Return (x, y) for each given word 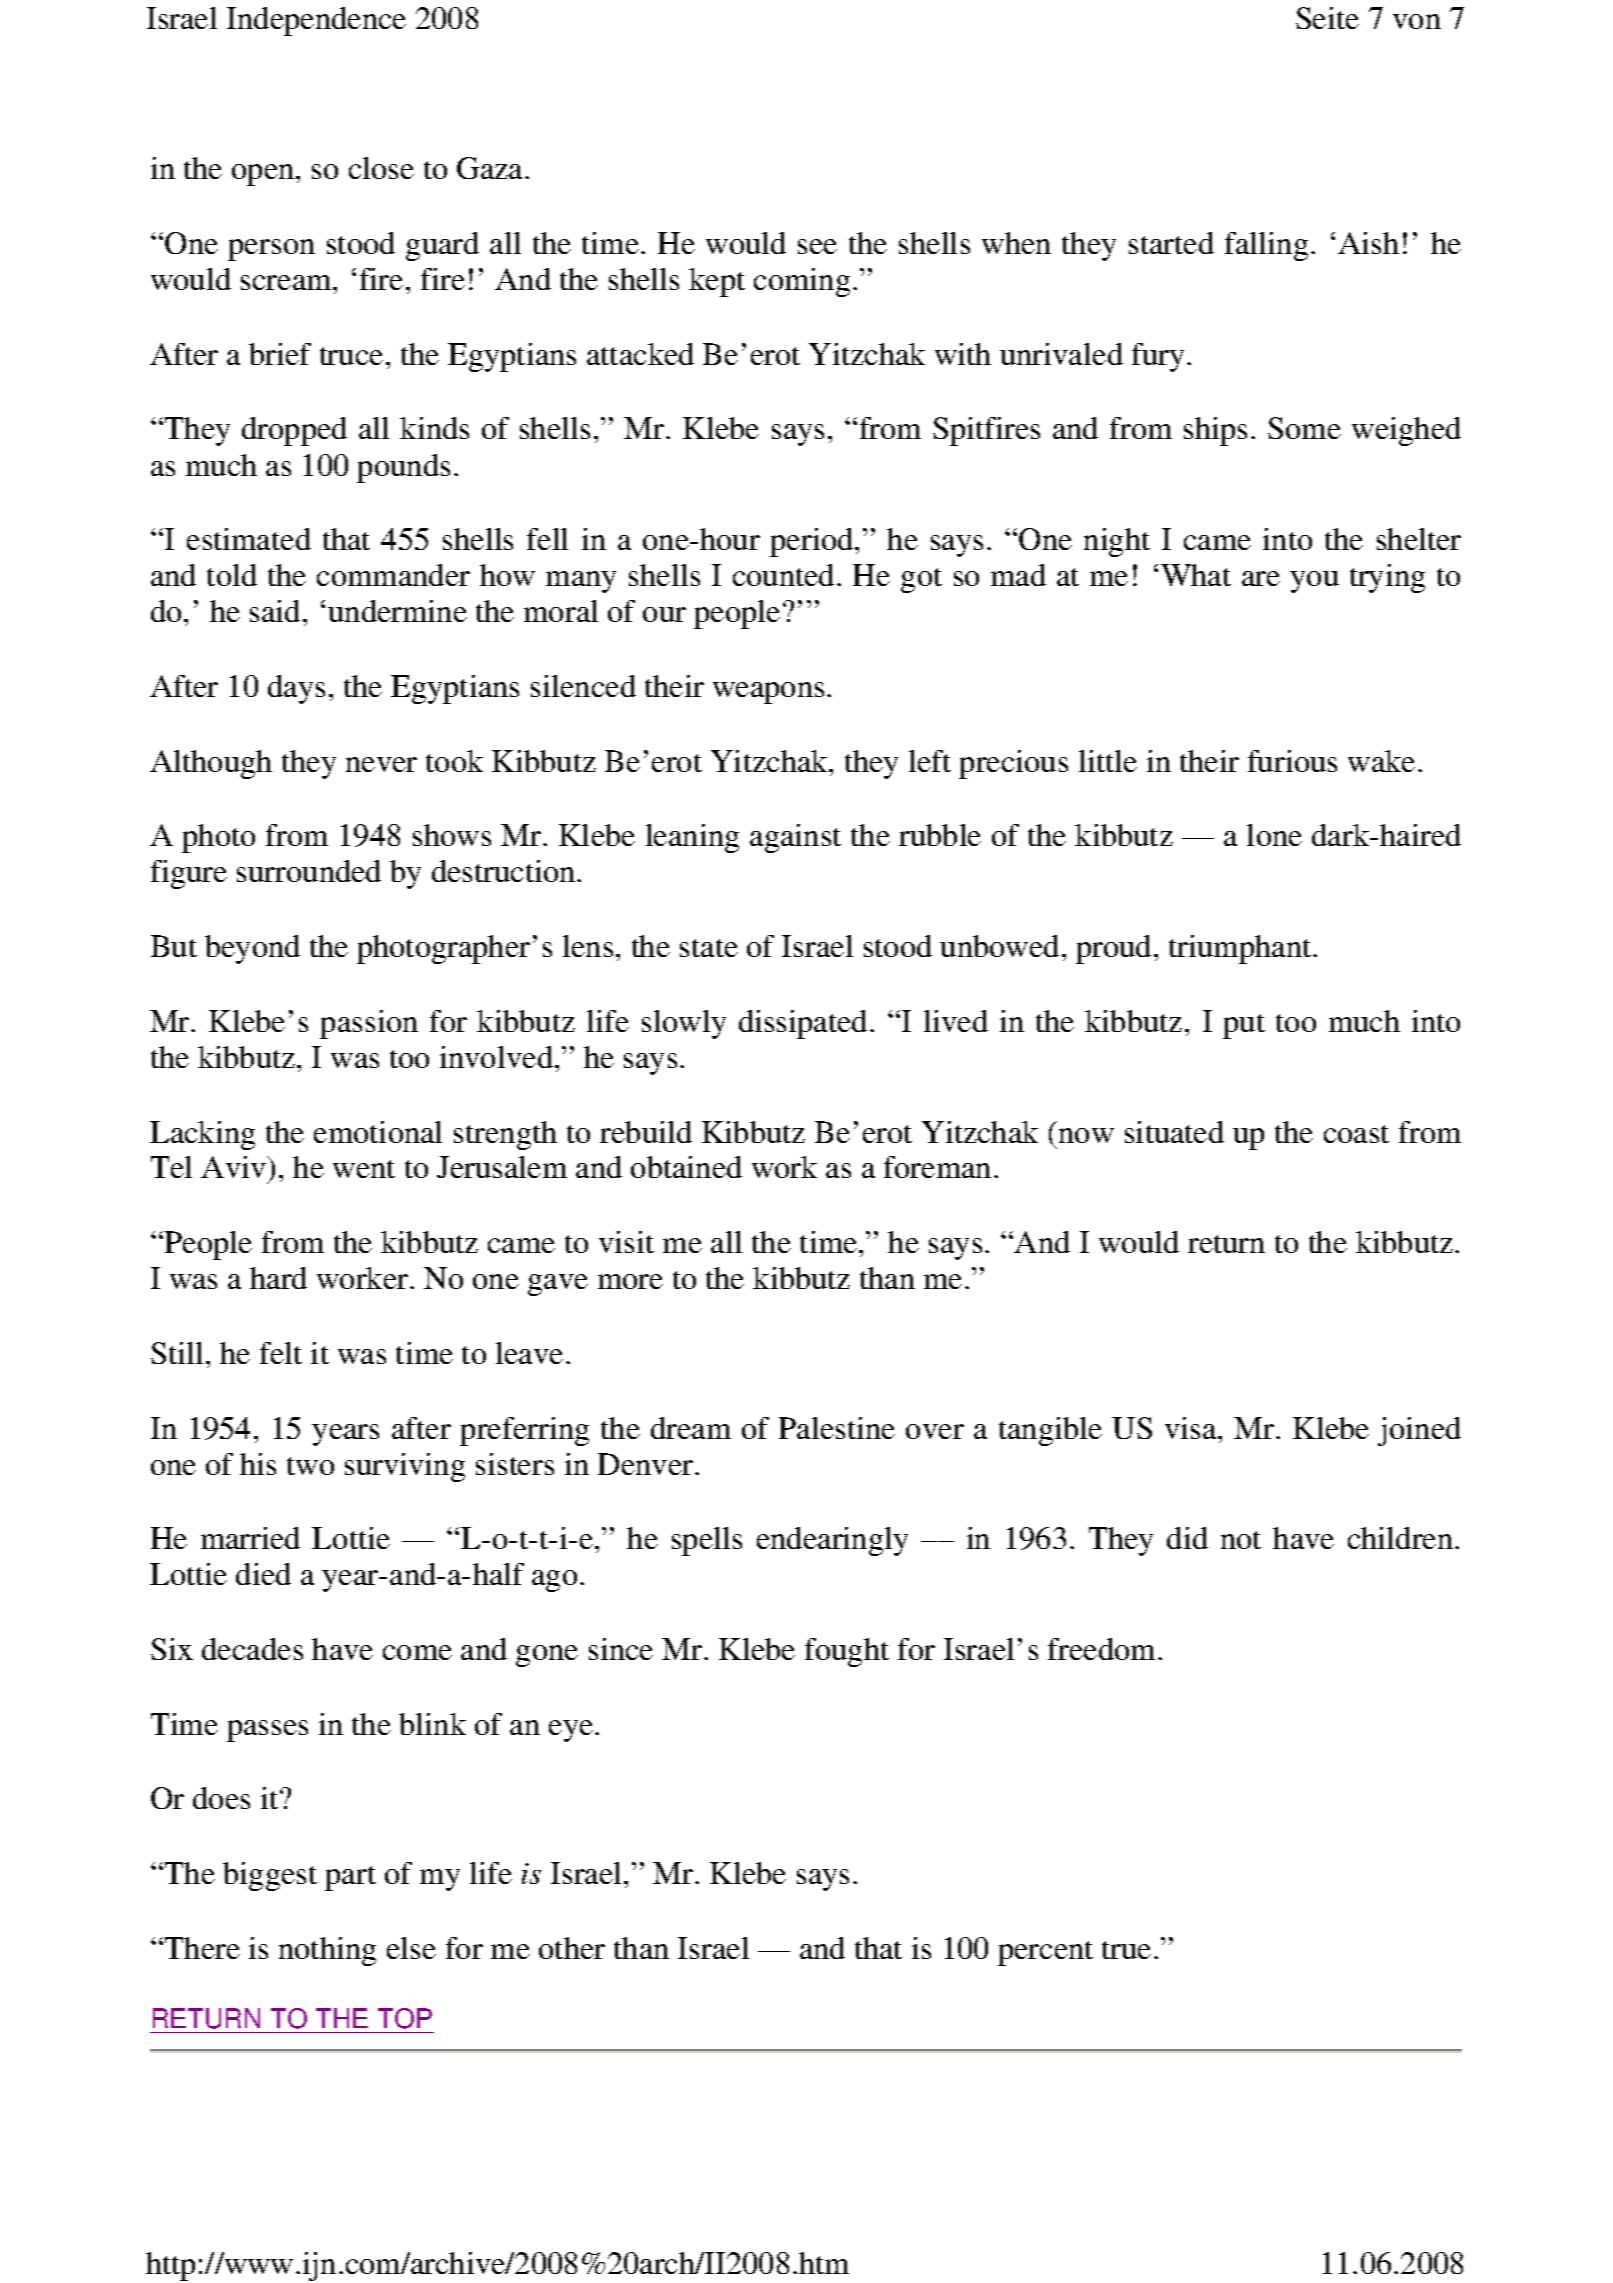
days (296, 689)
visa (1192, 1428)
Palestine (837, 1428)
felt (281, 1353)
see (817, 246)
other (572, 1948)
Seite (1327, 18)
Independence (316, 21)
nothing (327, 1951)
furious (1292, 761)
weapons (768, 693)
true (1126, 1950)
